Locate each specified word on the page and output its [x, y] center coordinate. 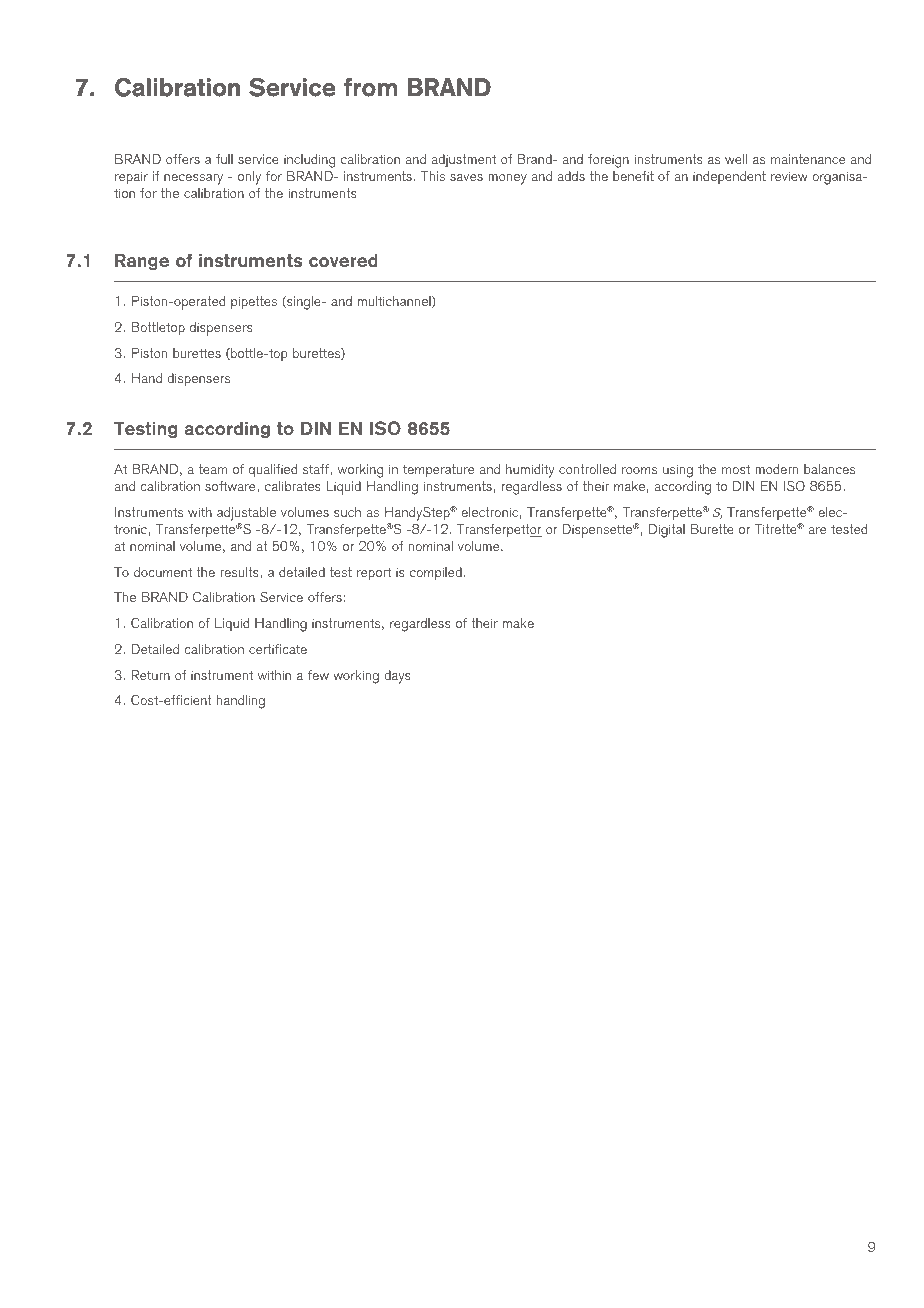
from [370, 87]
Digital [667, 531]
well [736, 159]
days [397, 677]
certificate [278, 649]
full [224, 159]
